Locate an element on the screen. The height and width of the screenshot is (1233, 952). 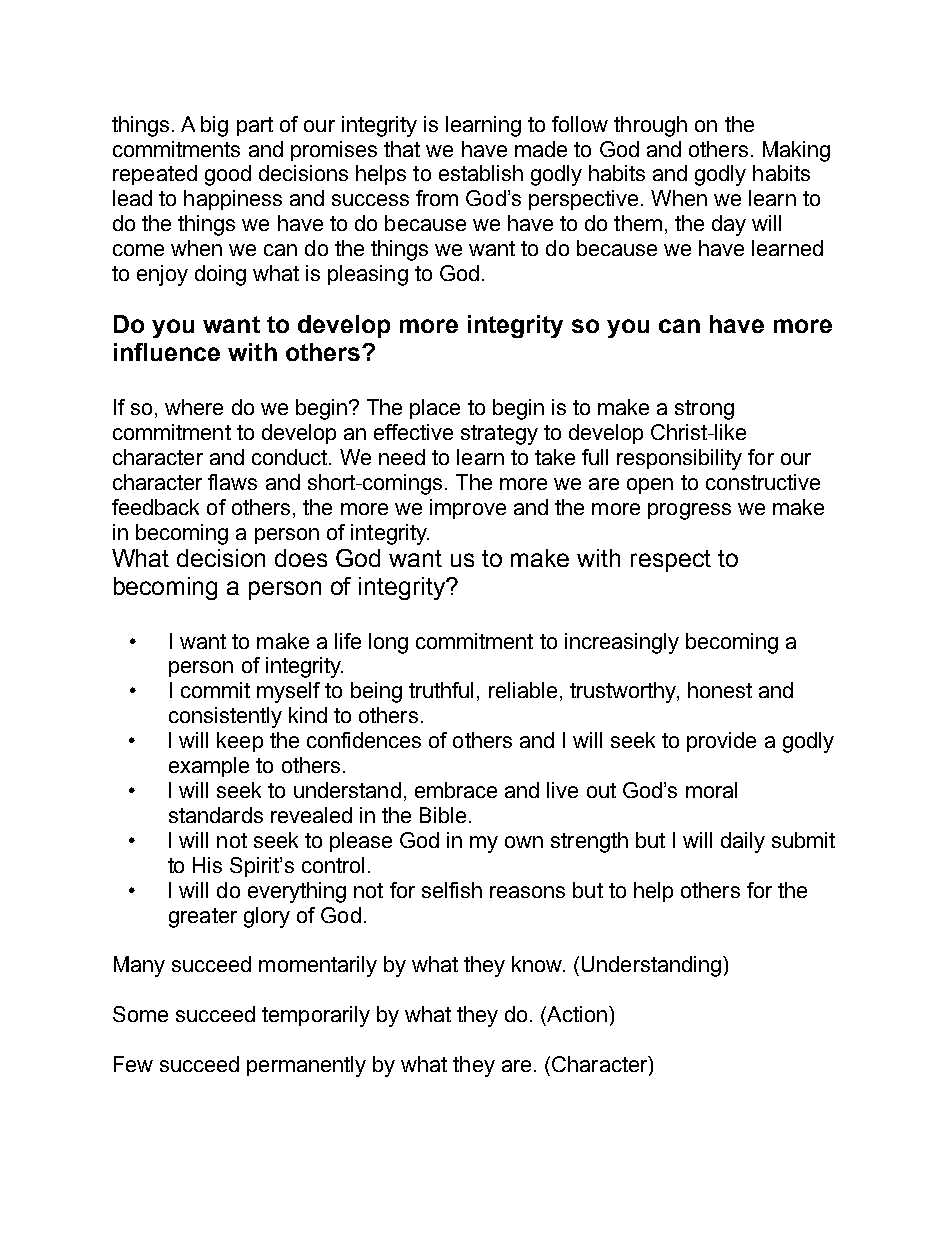
Some is located at coordinates (140, 1014).
